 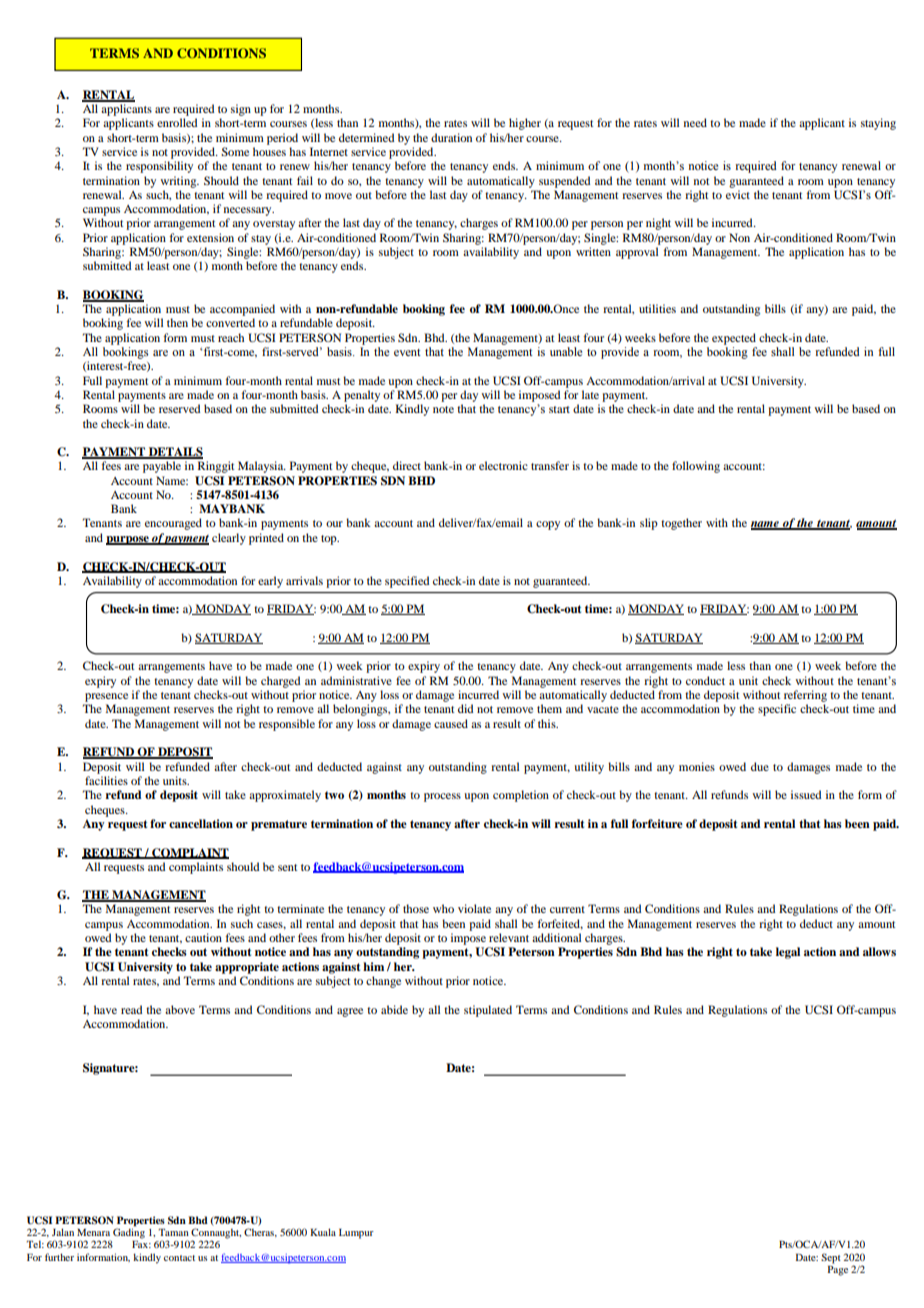 What do you see at coordinates (159, 167) in the screenshot?
I see `responsibility` at bounding box center [159, 167].
